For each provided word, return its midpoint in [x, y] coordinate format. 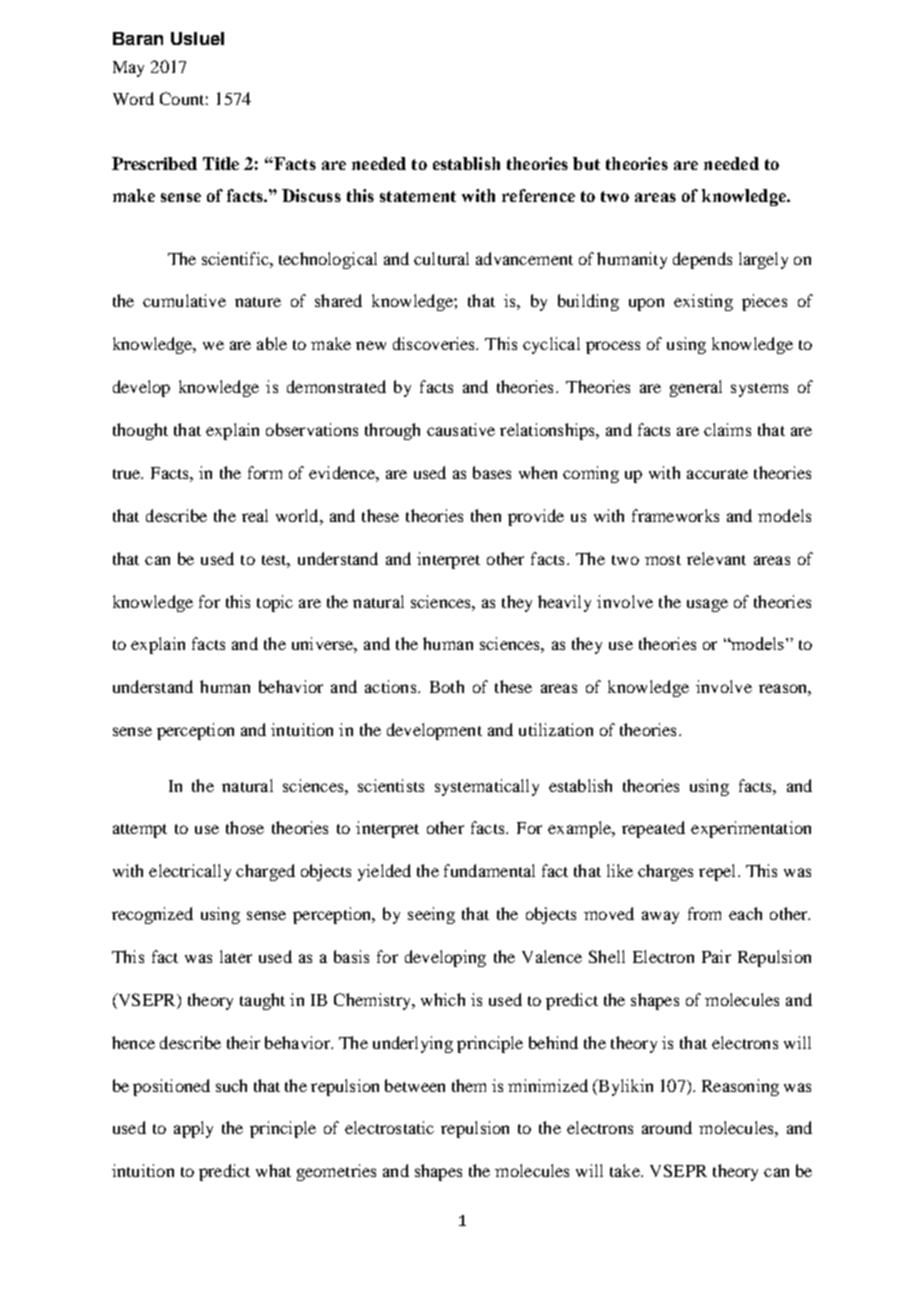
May [128, 69]
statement [418, 196]
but [586, 163]
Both [447, 686]
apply [193, 1129]
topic [275, 603]
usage [707, 605]
